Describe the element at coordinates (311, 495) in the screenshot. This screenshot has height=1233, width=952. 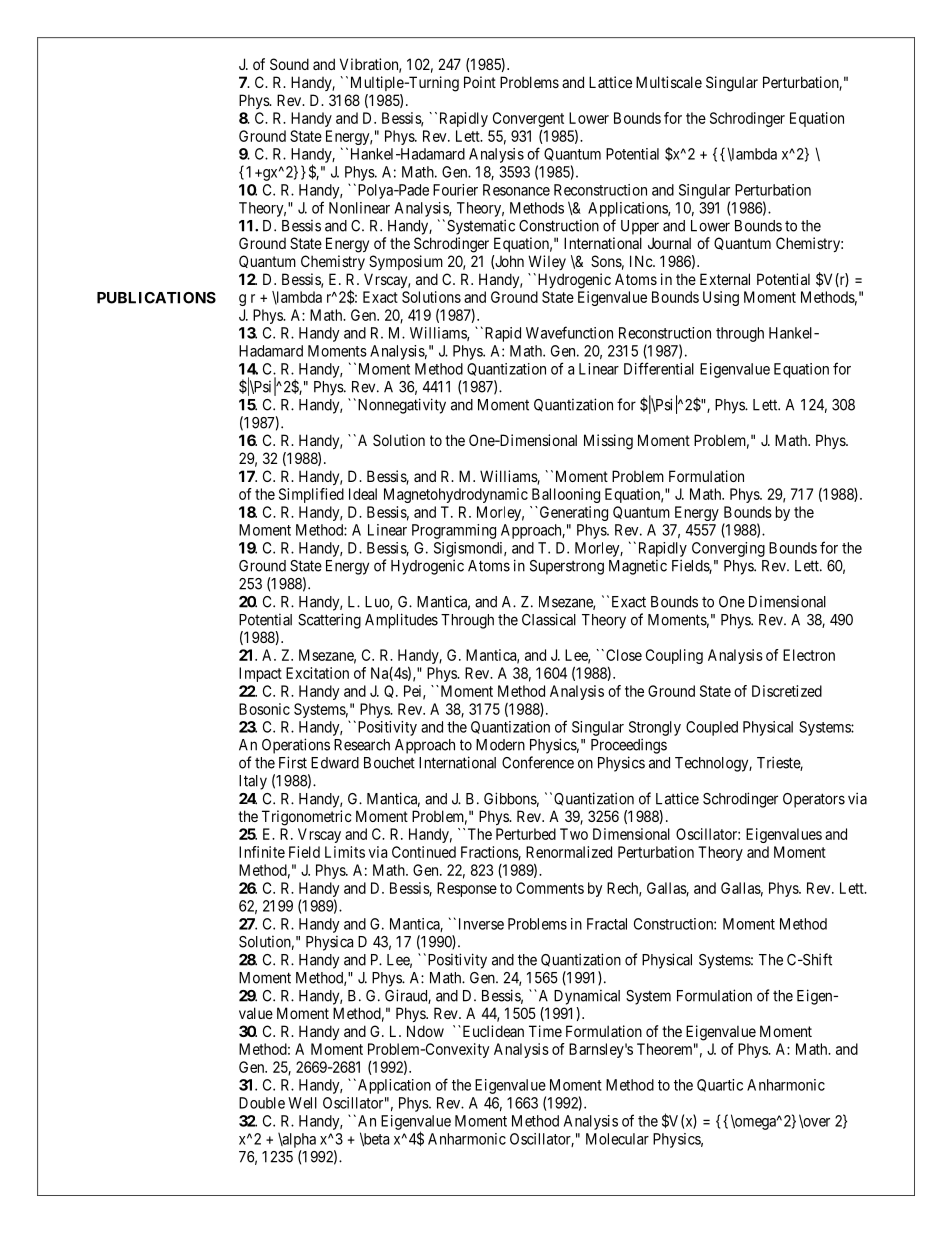
I see `Simplified` at that location.
